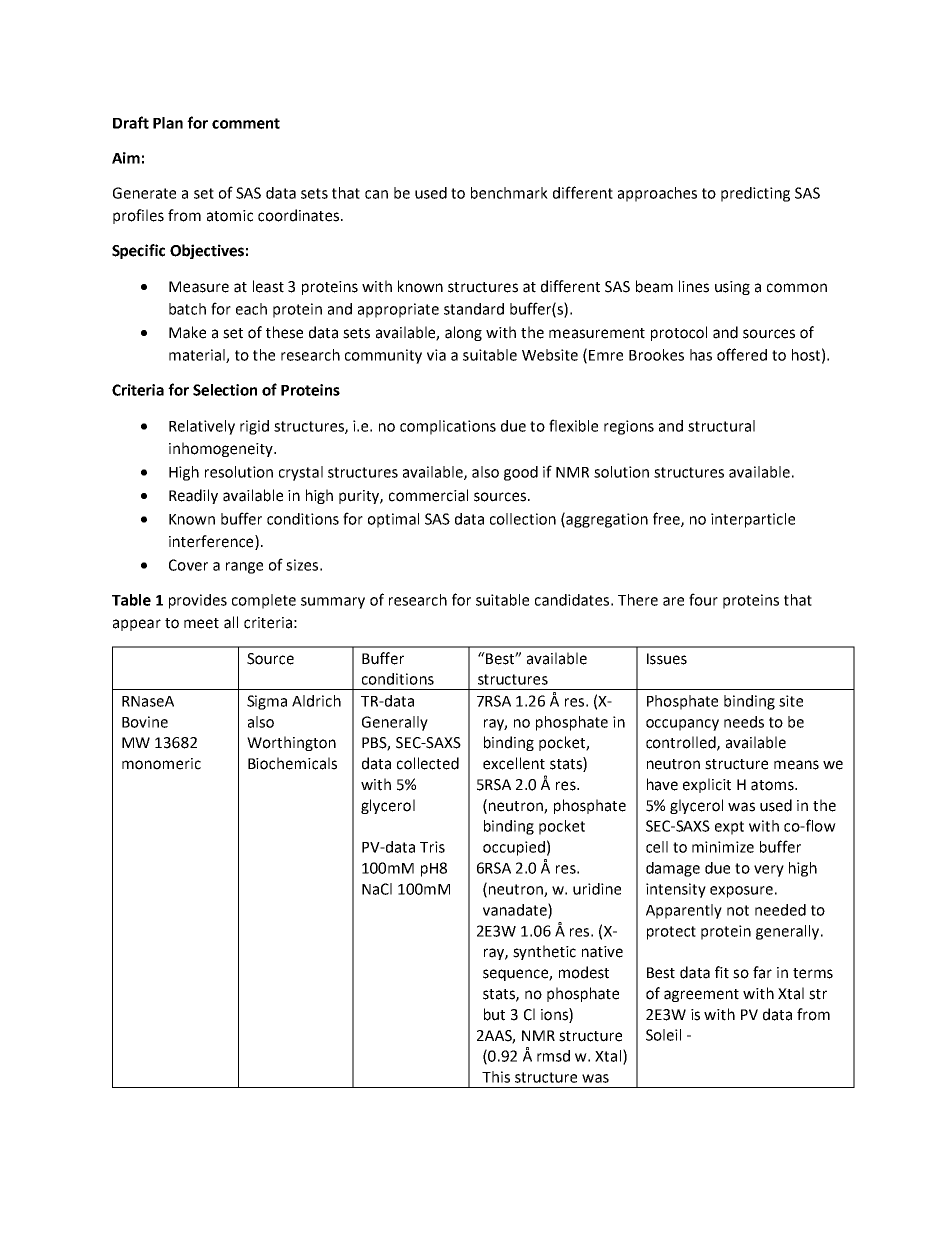 This document has width=952, height=1233. Describe the element at coordinates (523, 519) in the document. I see `collection` at that location.
